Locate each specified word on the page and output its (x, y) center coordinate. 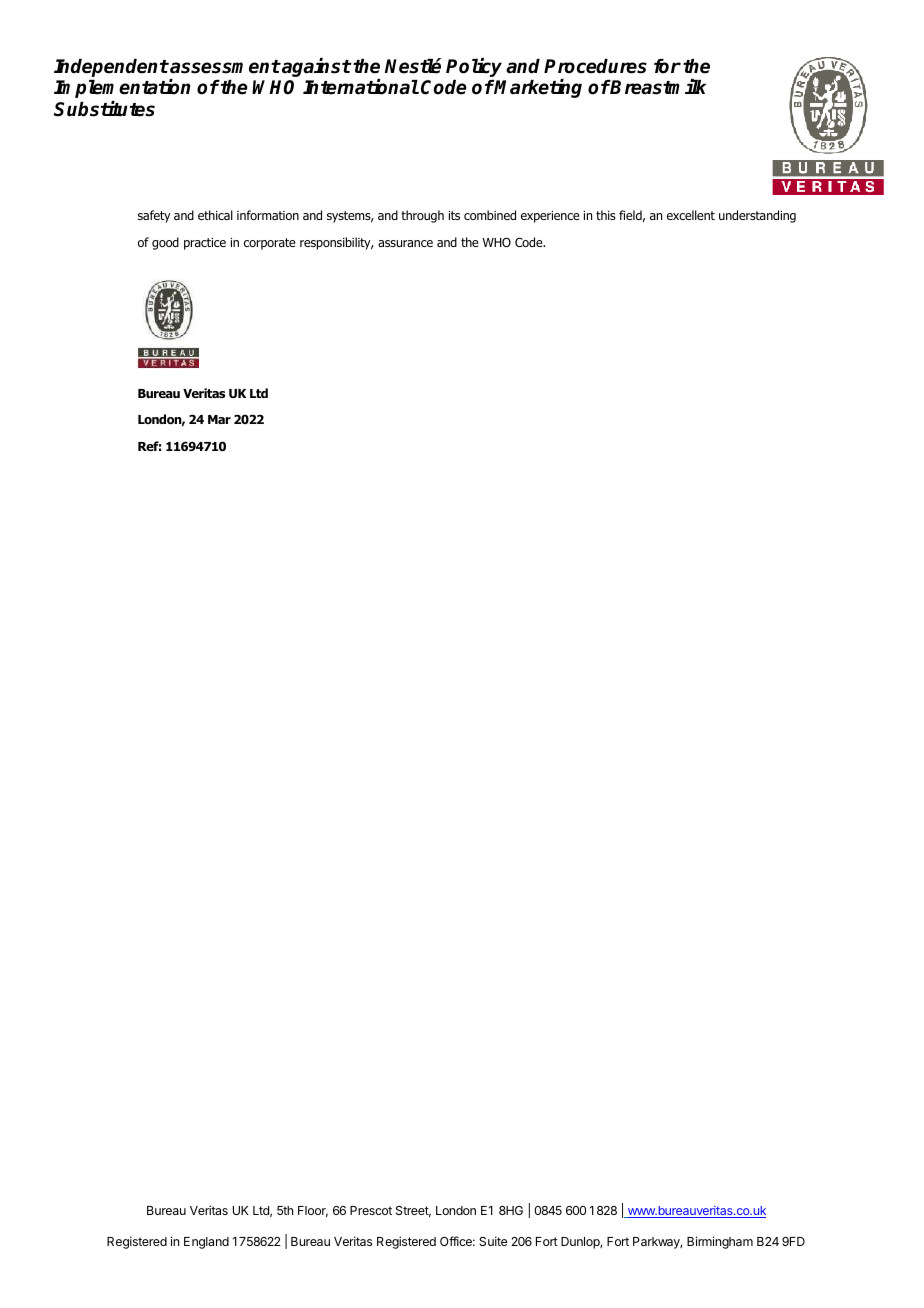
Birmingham (720, 1242)
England (206, 1243)
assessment (224, 67)
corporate (269, 244)
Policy (474, 67)
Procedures (595, 66)
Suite (493, 1241)
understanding (757, 216)
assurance (405, 243)
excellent (691, 215)
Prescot (371, 1210)
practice (205, 244)
